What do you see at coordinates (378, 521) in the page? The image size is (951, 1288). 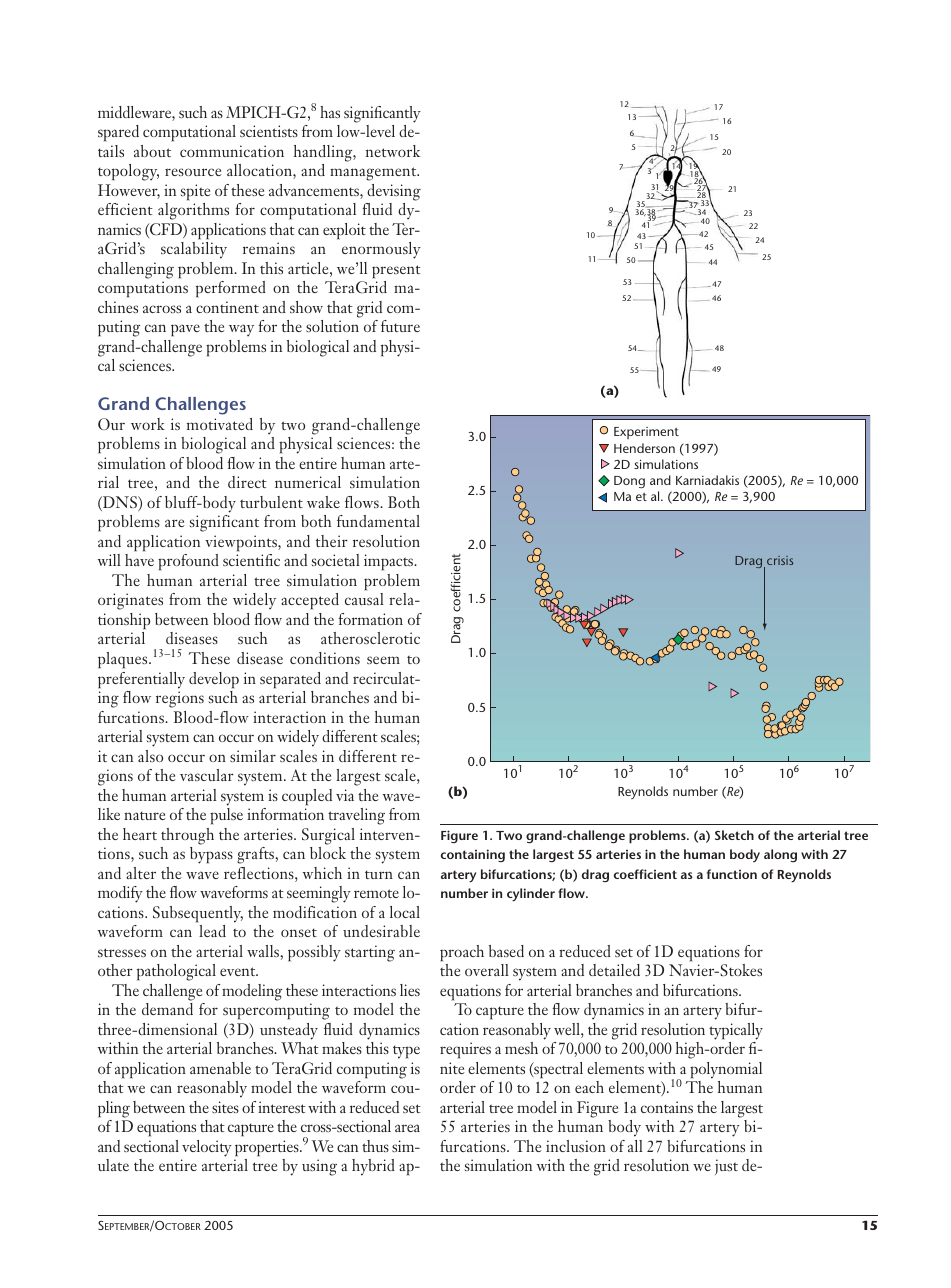 I see `fundamental` at bounding box center [378, 521].
